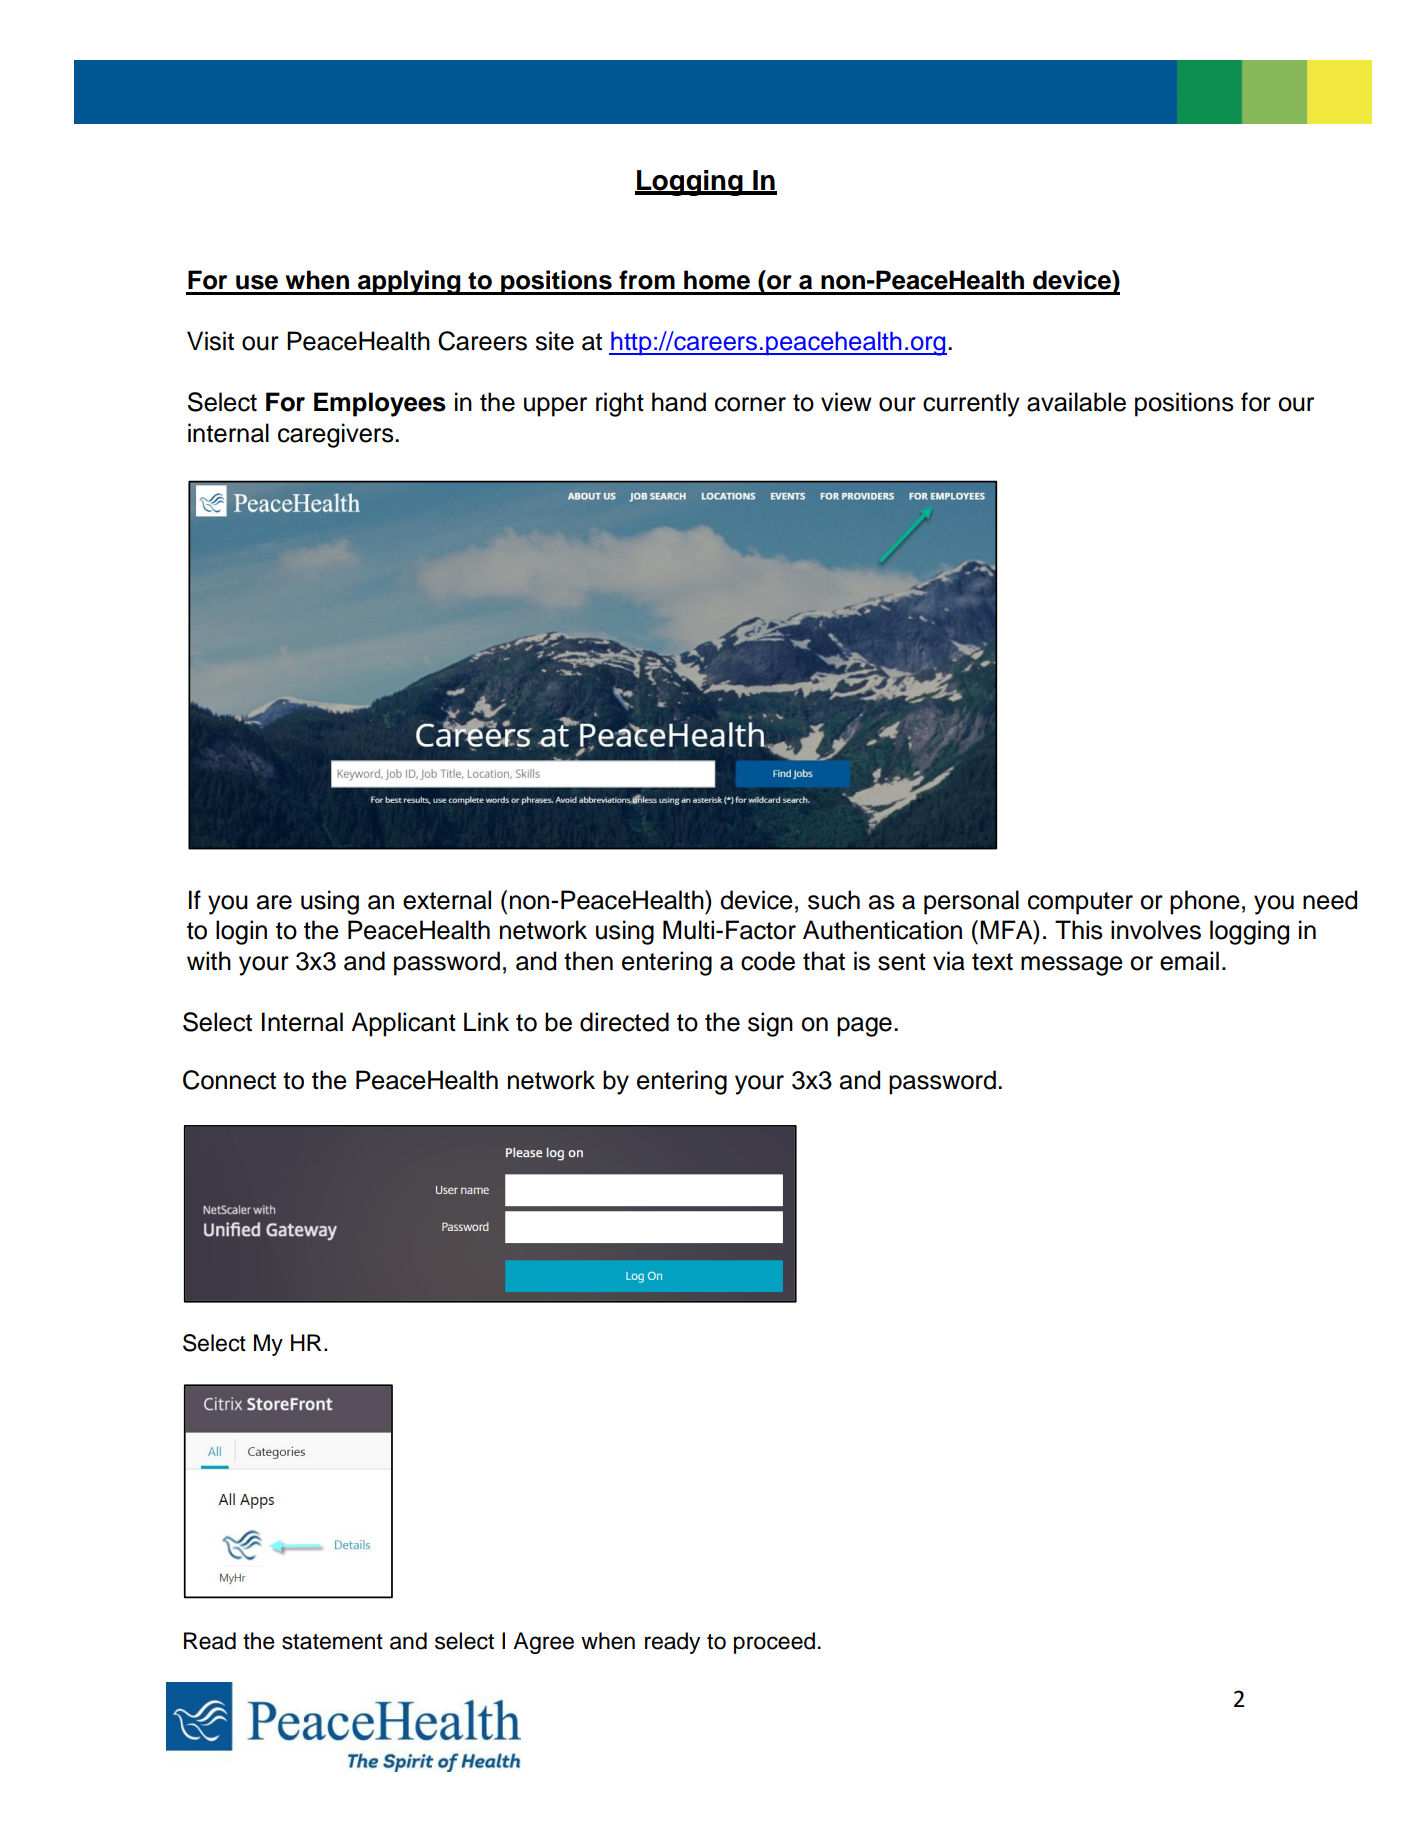  Describe the element at coordinates (846, 402) in the screenshot. I see `view` at that location.
